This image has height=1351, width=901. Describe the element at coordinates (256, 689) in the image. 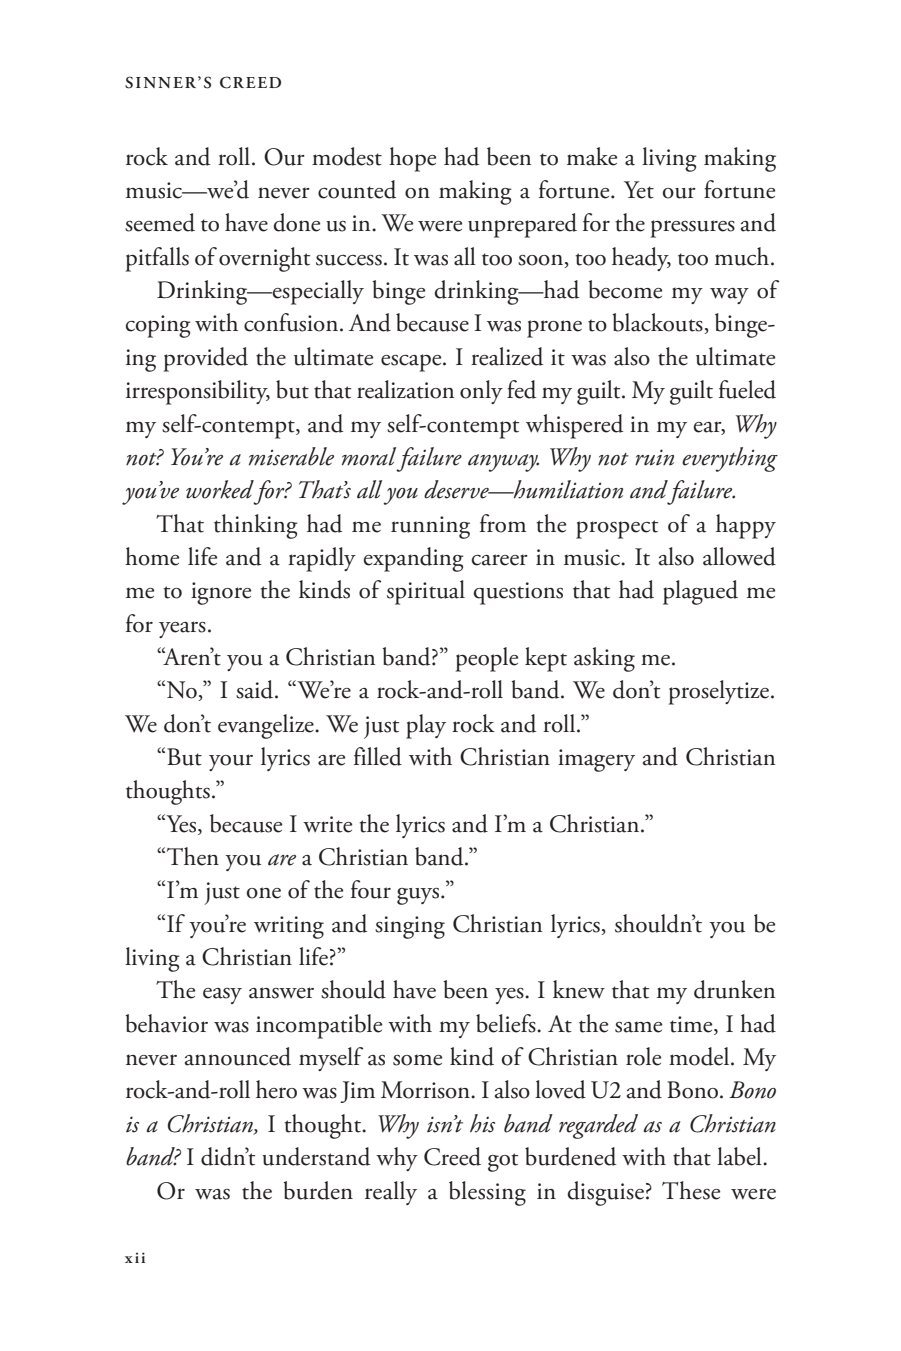

I see `said` at that location.
